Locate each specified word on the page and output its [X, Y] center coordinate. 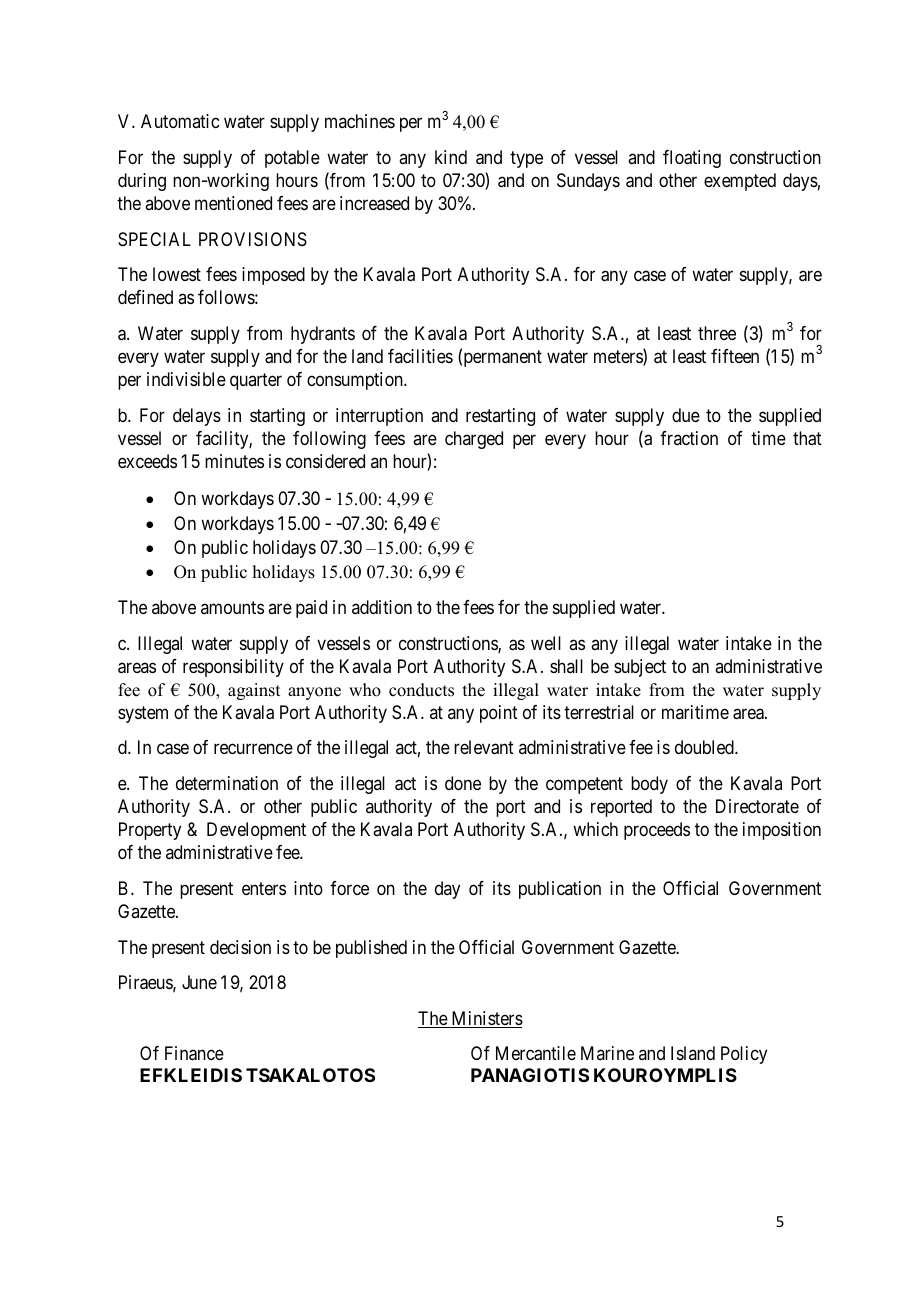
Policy [744, 1055]
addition [382, 607]
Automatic [180, 121]
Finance [194, 1053]
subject [640, 668]
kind [451, 157]
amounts [232, 607]
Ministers [486, 1019]
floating [692, 159]
